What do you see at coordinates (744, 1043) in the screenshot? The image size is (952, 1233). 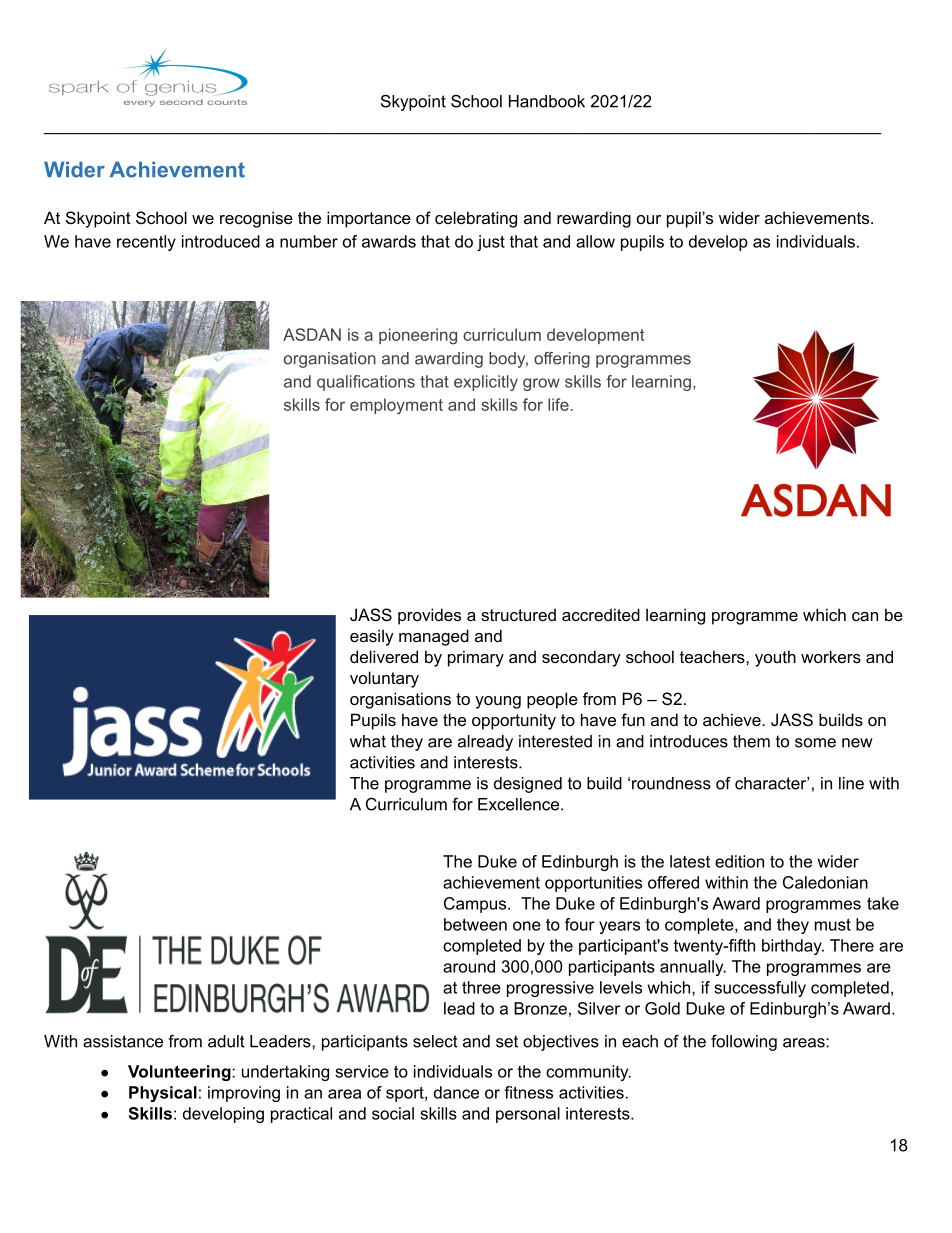 I see `following` at bounding box center [744, 1043].
